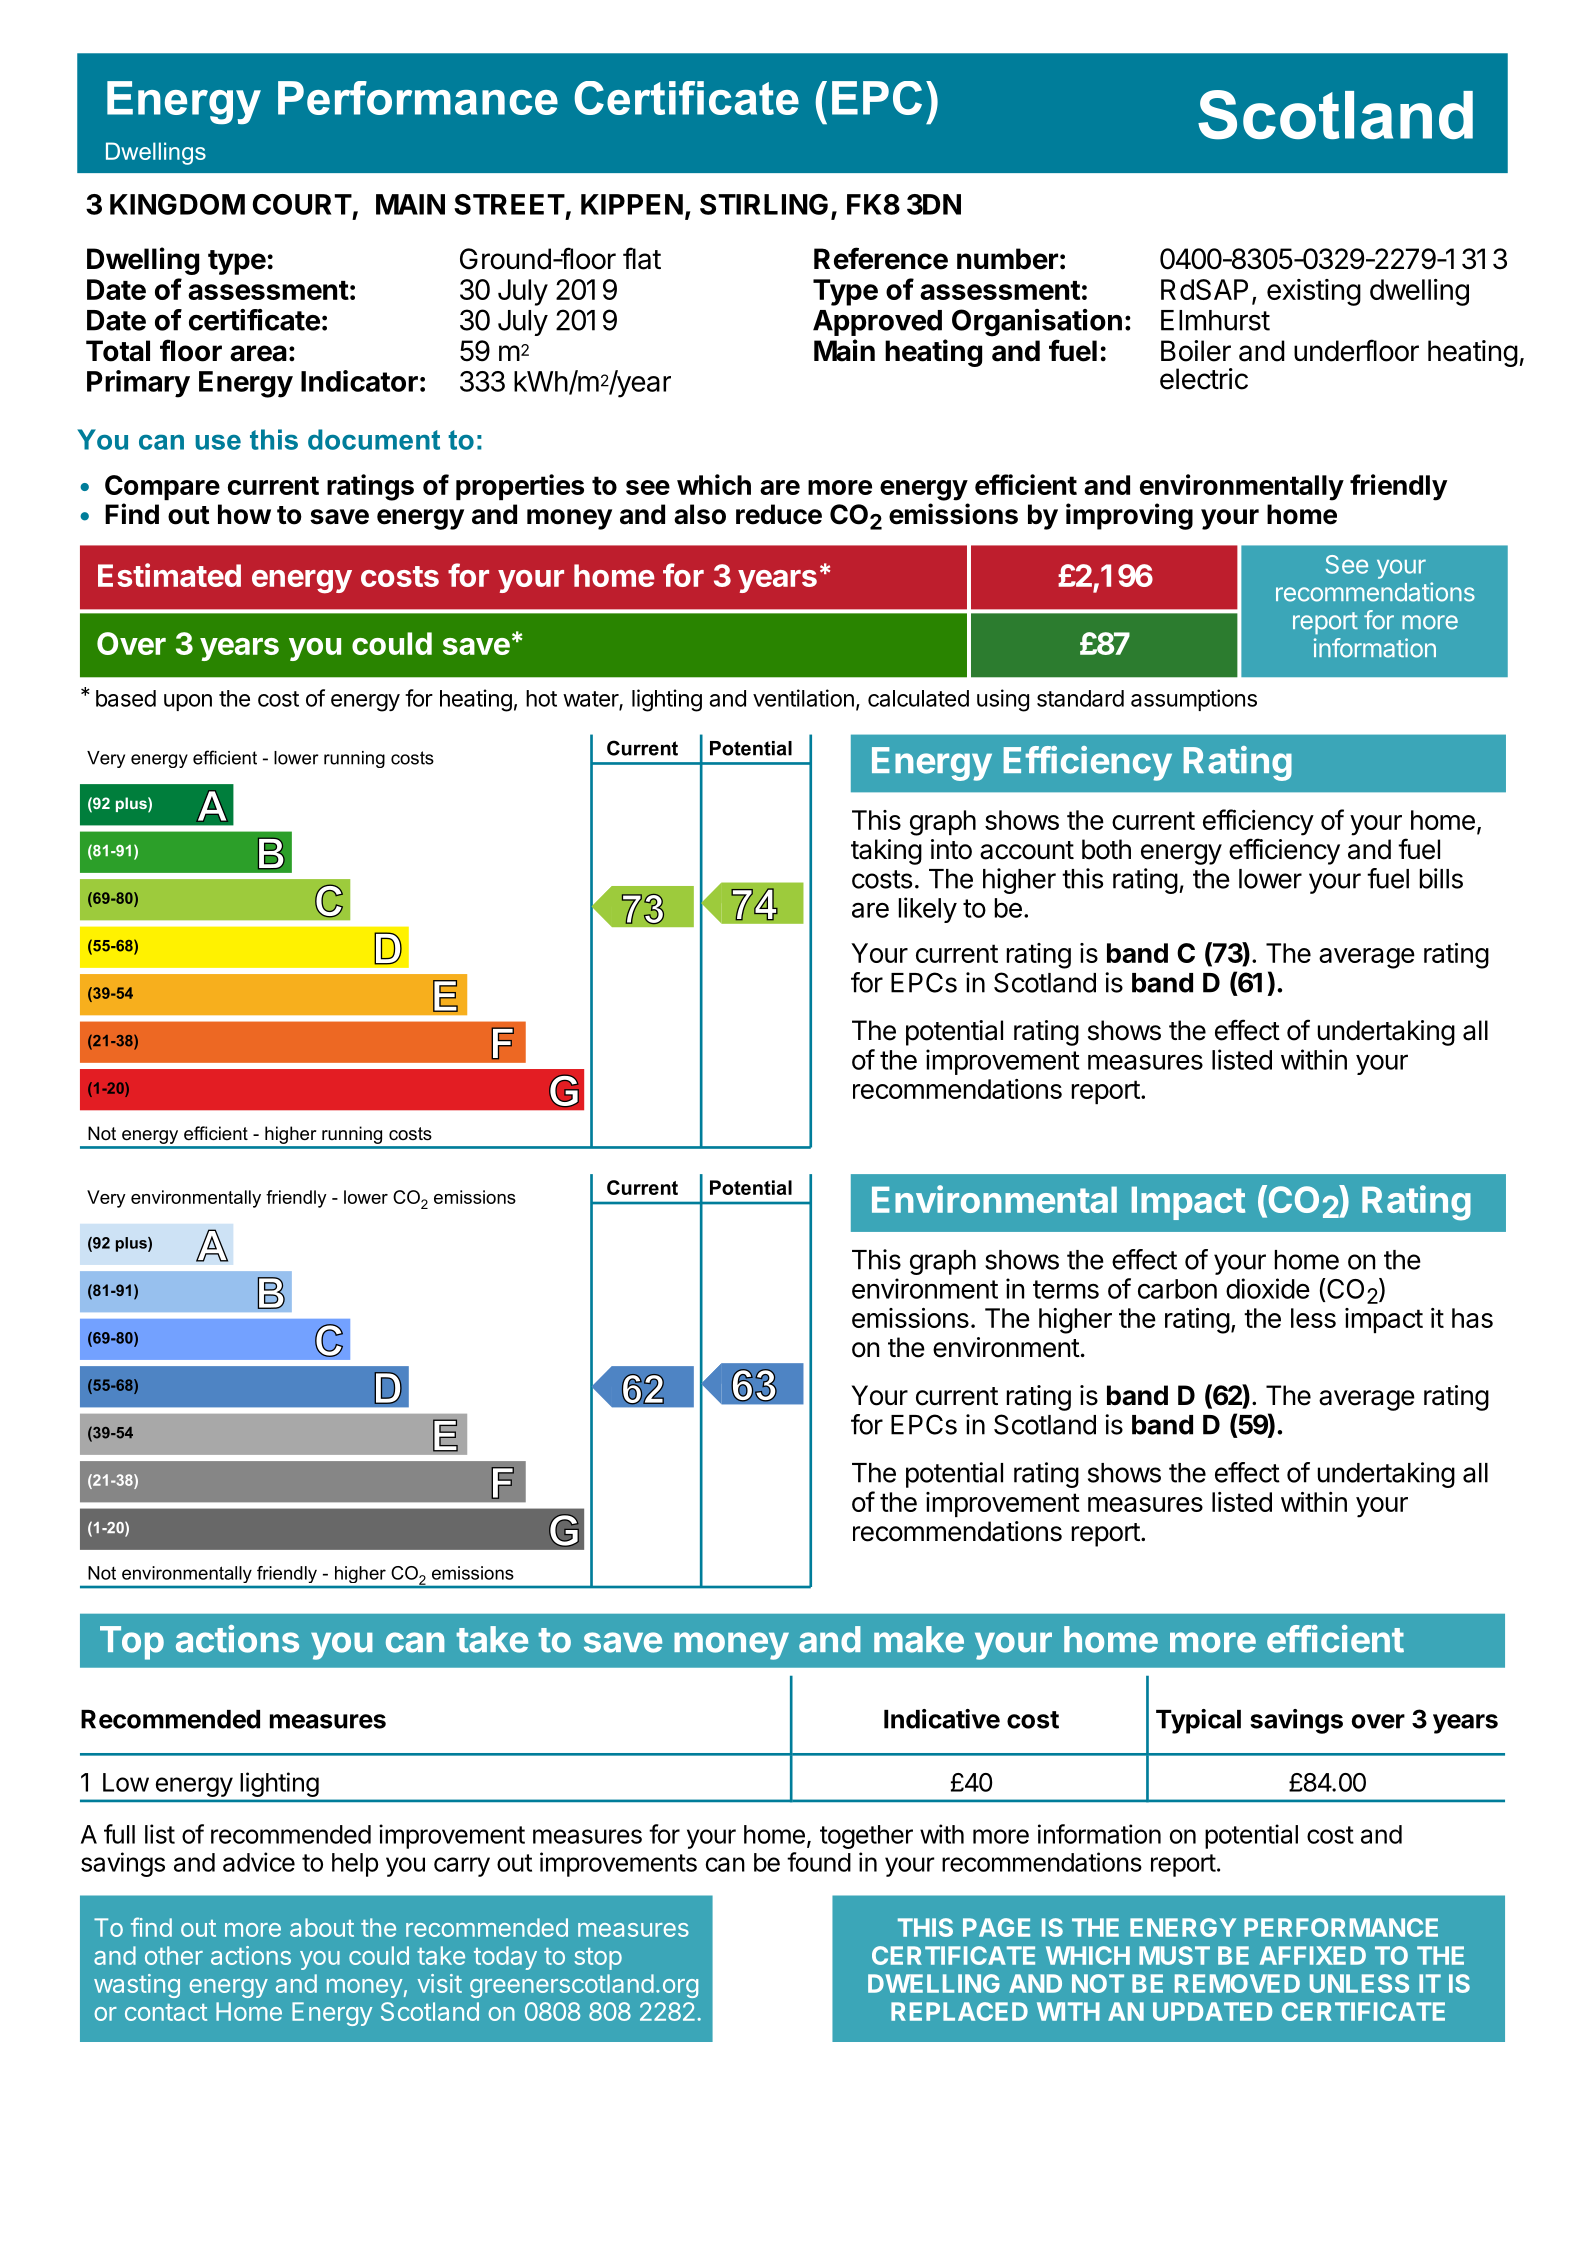 The width and height of the image is (1585, 2243). What do you see at coordinates (819, 1862) in the image?
I see `found` at bounding box center [819, 1862].
